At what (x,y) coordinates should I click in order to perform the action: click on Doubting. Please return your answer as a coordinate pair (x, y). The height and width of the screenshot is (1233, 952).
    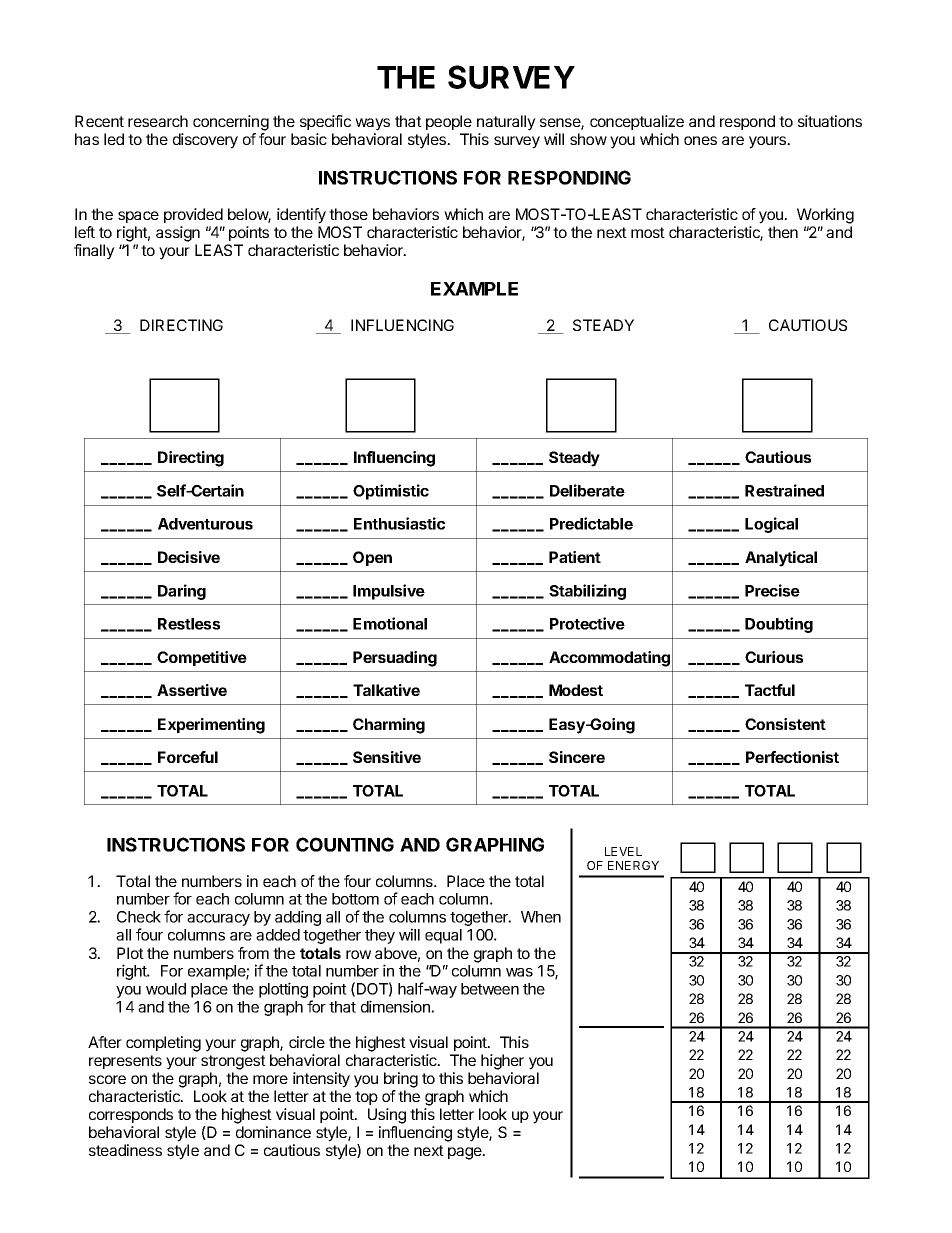
    Looking at the image, I should click on (779, 625).
